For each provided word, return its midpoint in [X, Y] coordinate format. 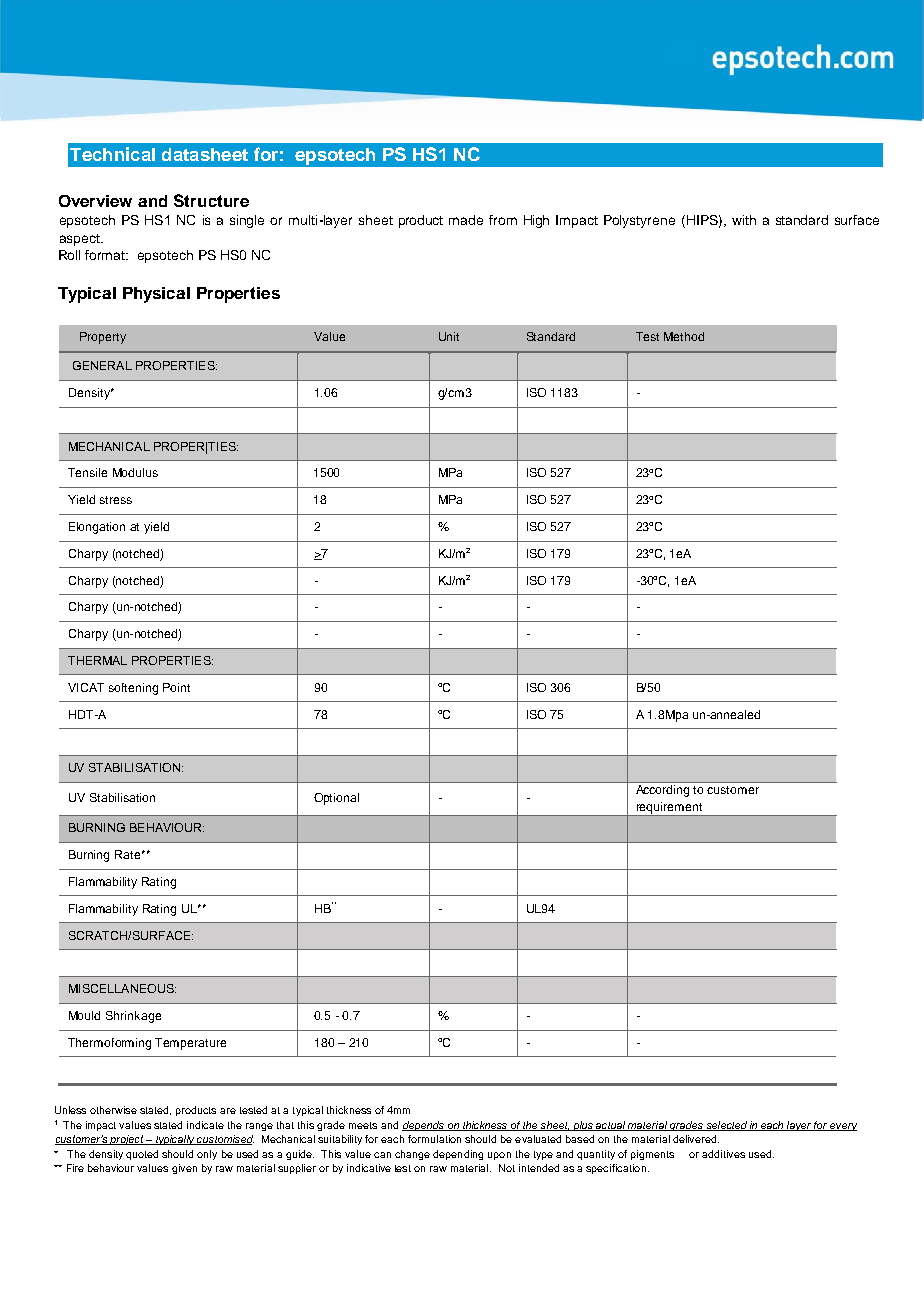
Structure [211, 200]
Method [684, 336]
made [466, 220]
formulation [434, 1139]
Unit [449, 336]
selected [726, 1126]
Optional [336, 799]
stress [116, 500]
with [744, 220]
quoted [142, 1155]
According [662, 791]
